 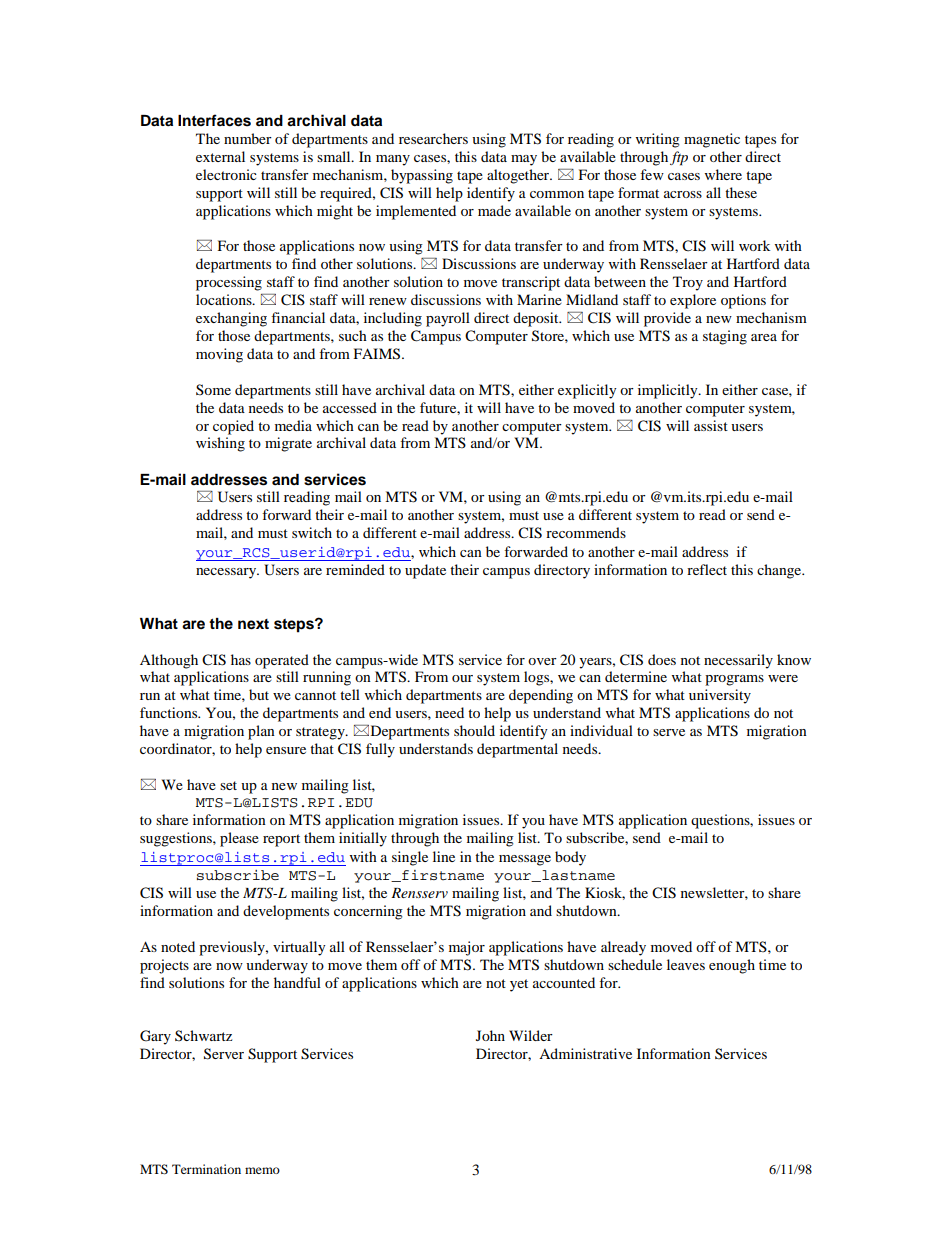 I want to click on university, so click(x=720, y=696).
